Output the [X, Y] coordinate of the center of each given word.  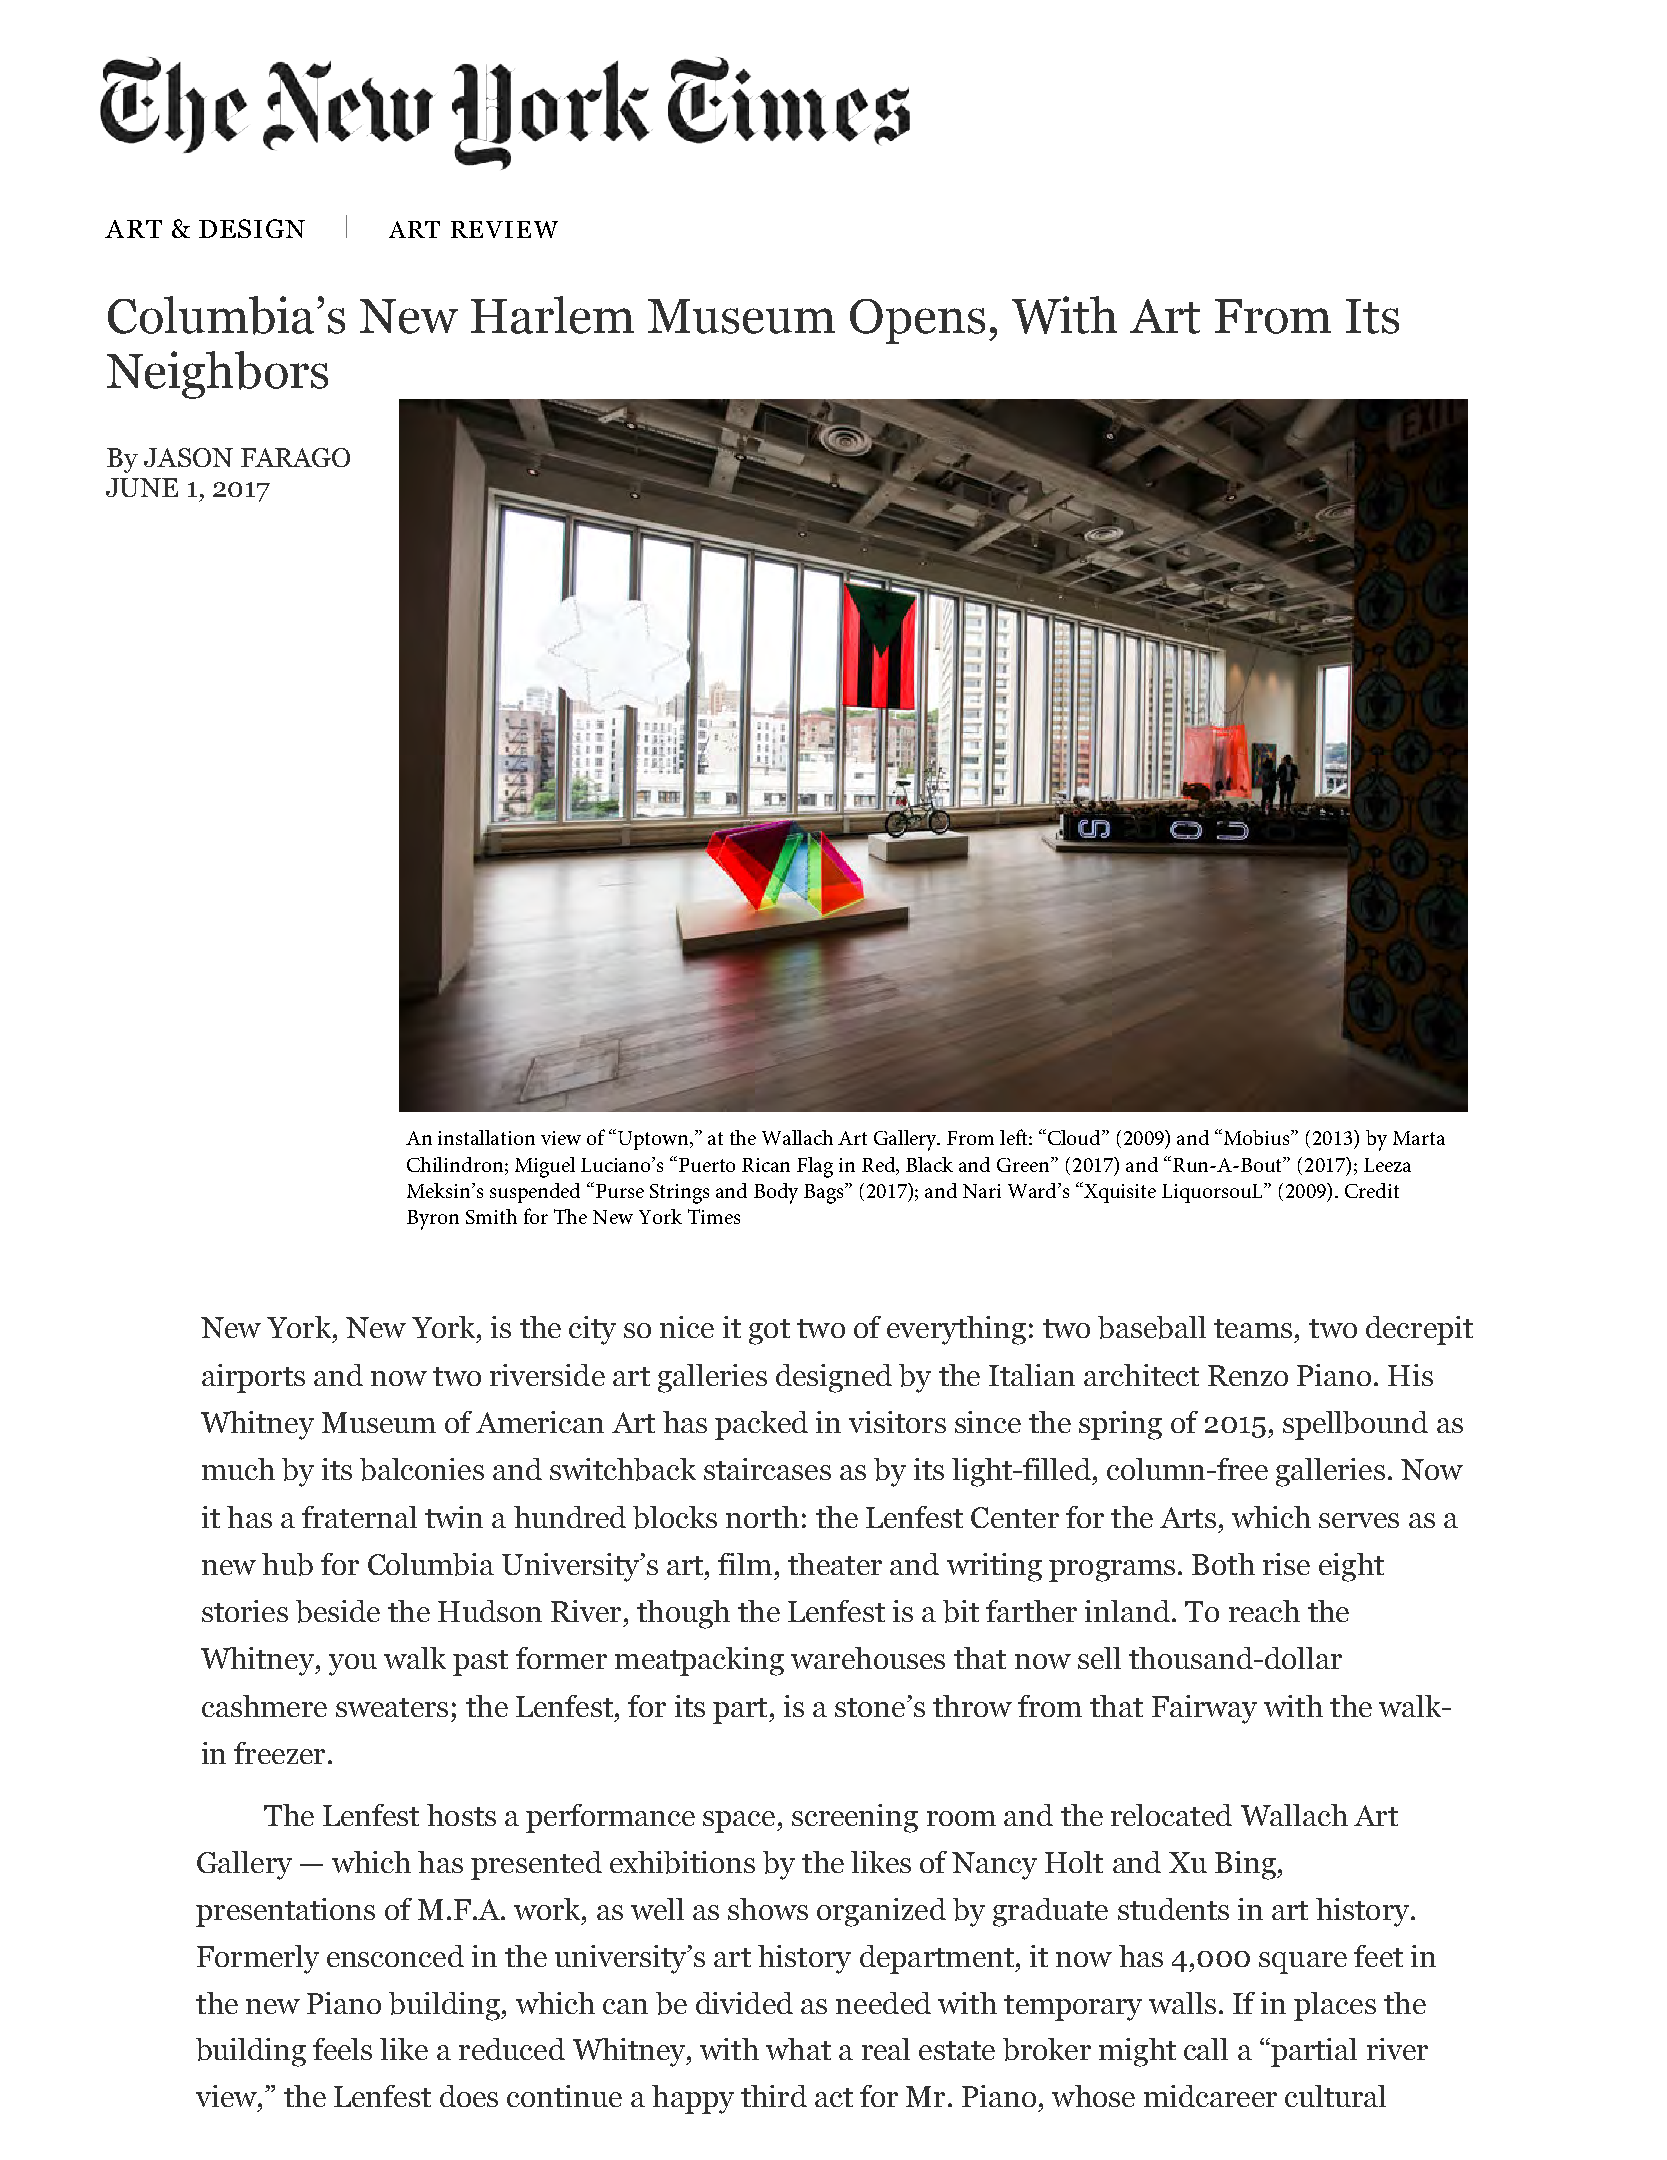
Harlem [552, 315]
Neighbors [217, 375]
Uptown [655, 1140]
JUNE [142, 487]
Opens [917, 321]
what [798, 2049]
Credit [1372, 1190]
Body [776, 1193]
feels [342, 2049]
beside [338, 1611]
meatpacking [699, 1661]
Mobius [1258, 1137]
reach [1264, 1611]
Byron [433, 1220]
